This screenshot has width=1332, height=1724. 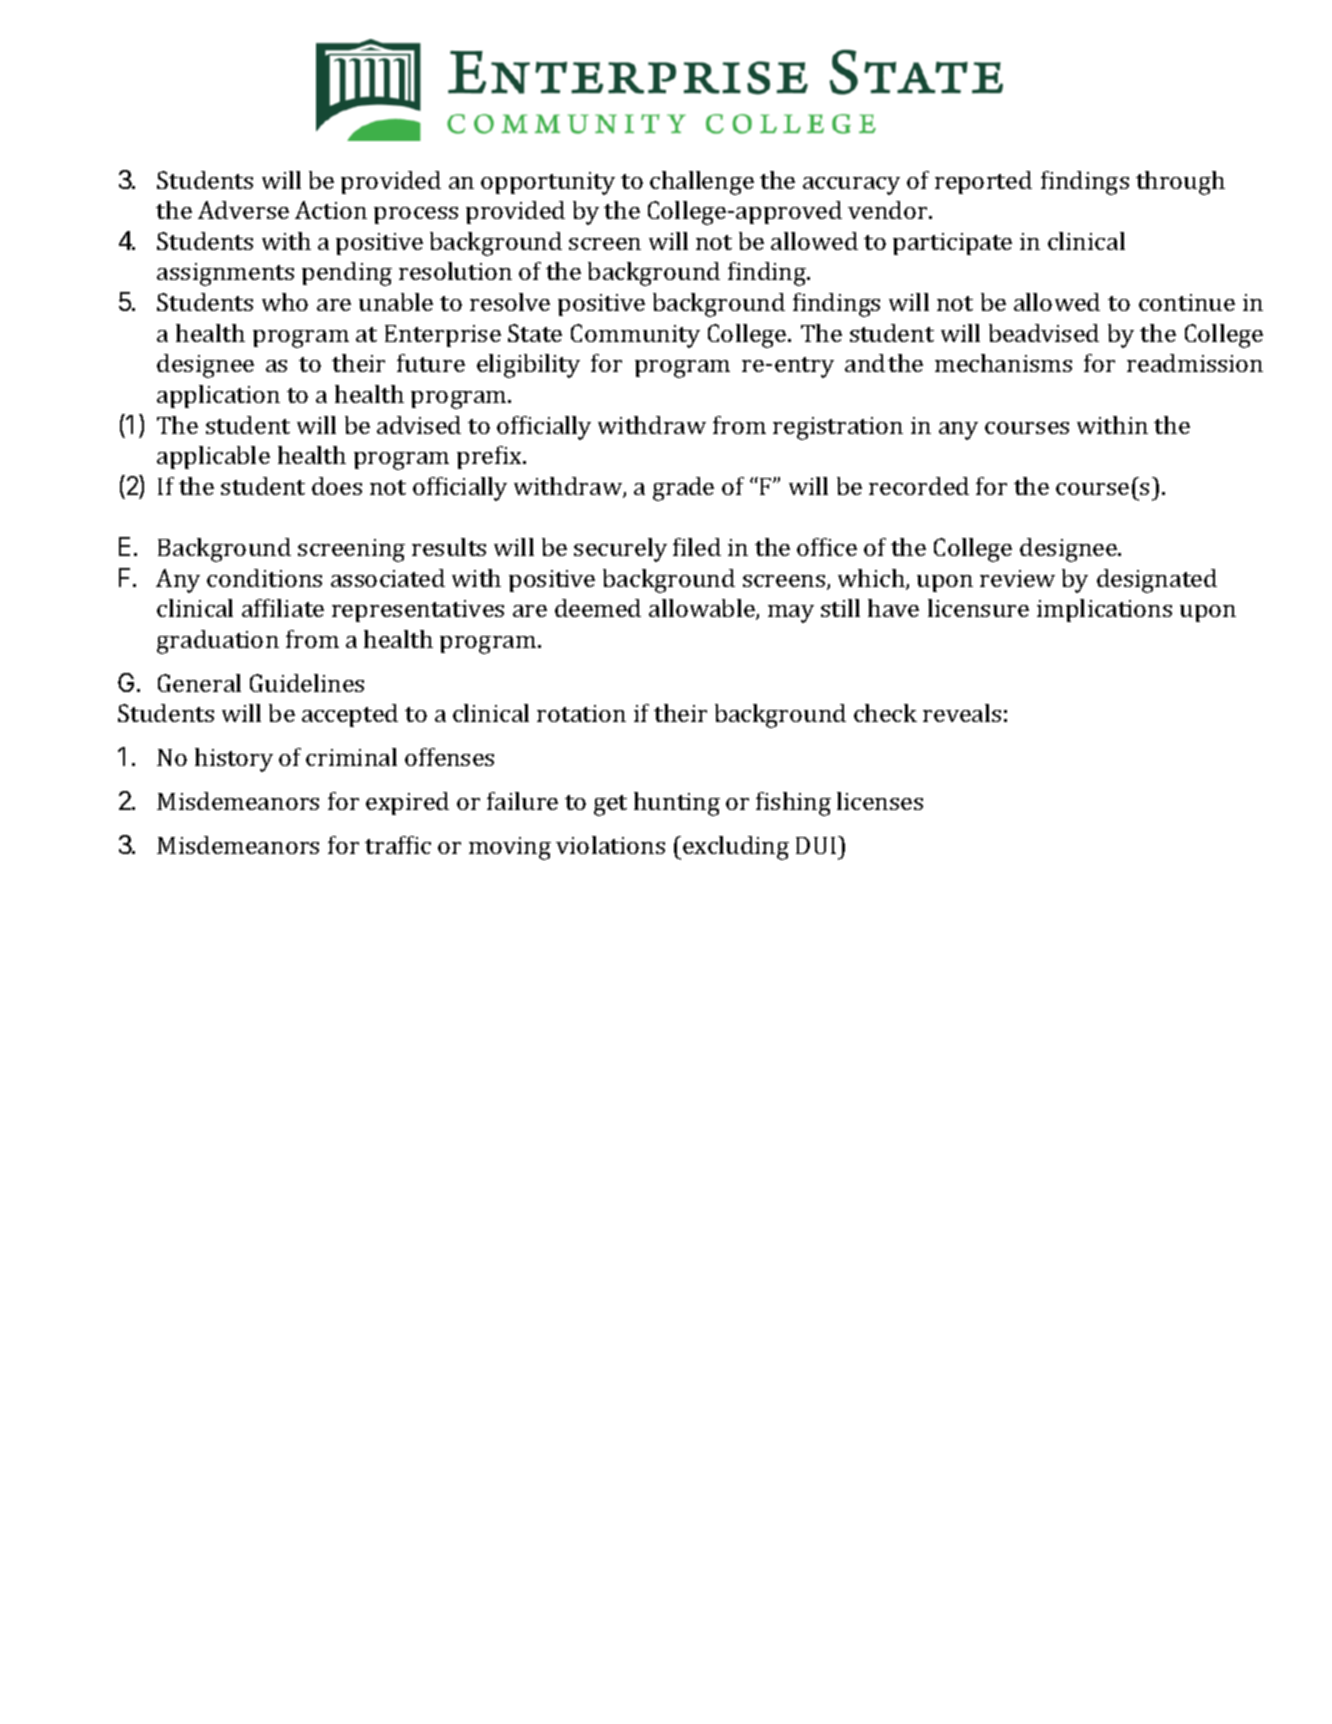 What do you see at coordinates (702, 183) in the screenshot?
I see `challenge` at bounding box center [702, 183].
